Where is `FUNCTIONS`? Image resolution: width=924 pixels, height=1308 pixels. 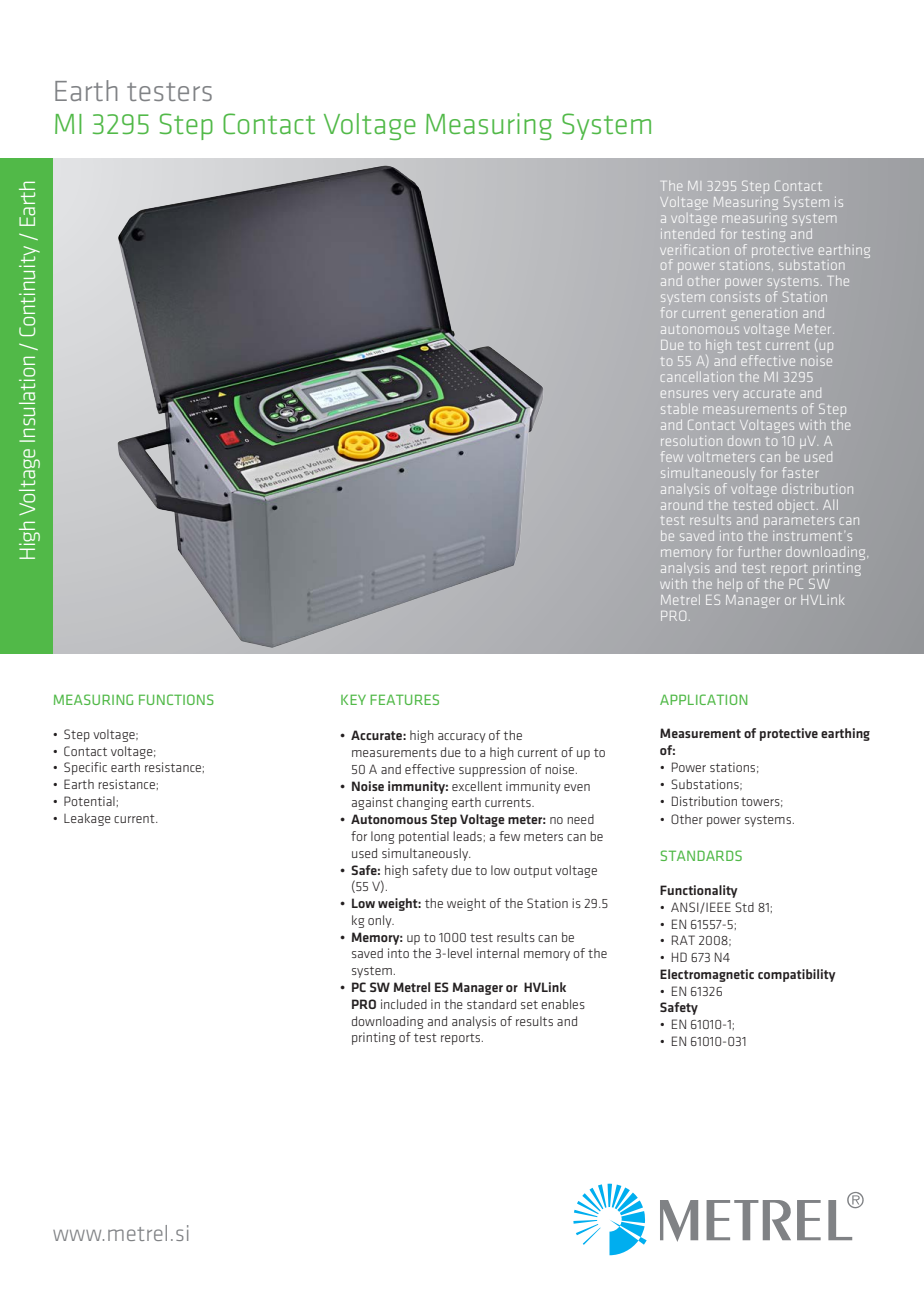 FUNCTIONS is located at coordinates (176, 699).
